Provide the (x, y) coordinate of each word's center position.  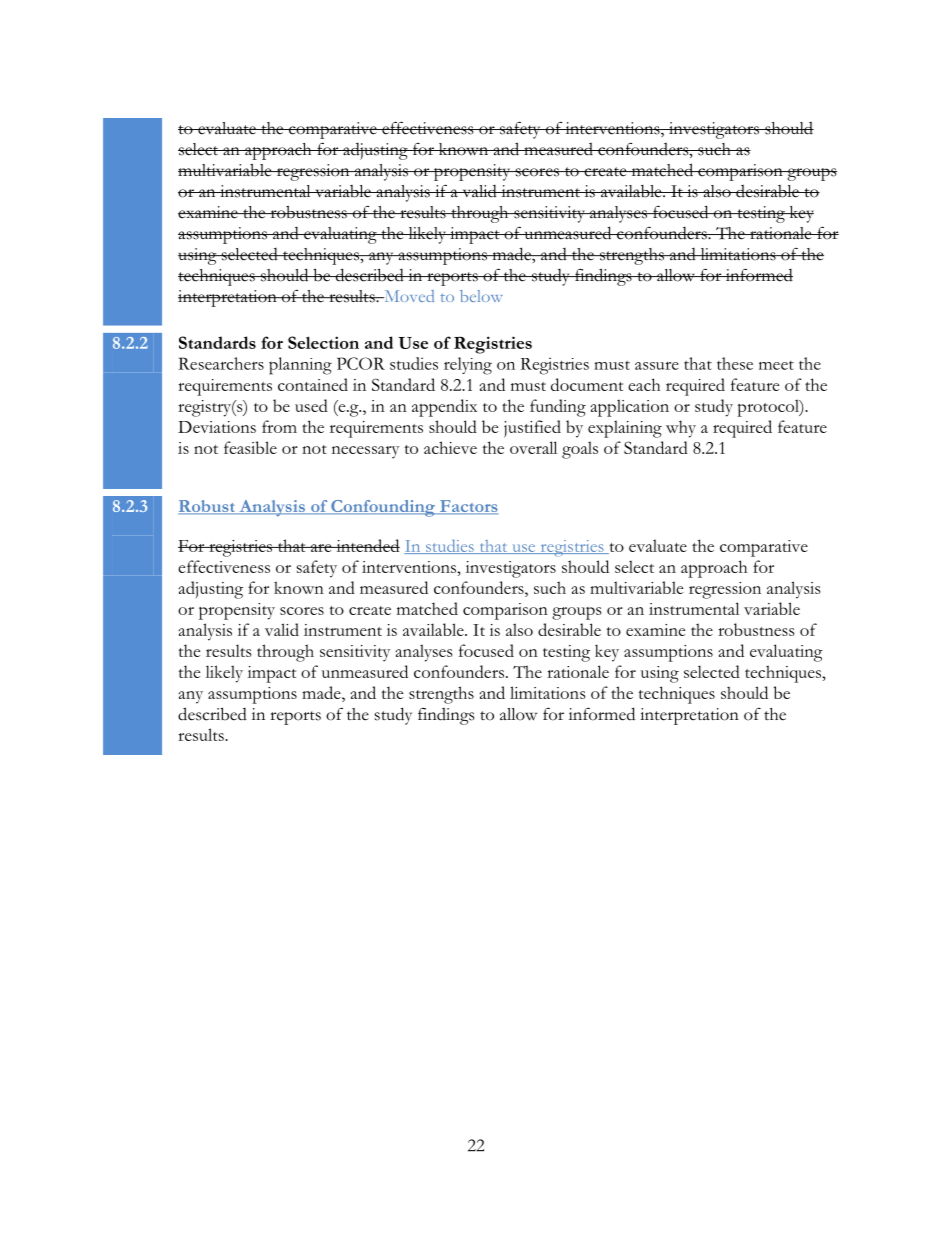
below (481, 296)
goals (580, 450)
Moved (408, 296)
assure (657, 366)
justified (532, 429)
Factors (468, 507)
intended (367, 545)
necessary (365, 452)
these (735, 363)
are (321, 548)
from (279, 426)
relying (468, 366)
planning (300, 366)
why (681, 429)
